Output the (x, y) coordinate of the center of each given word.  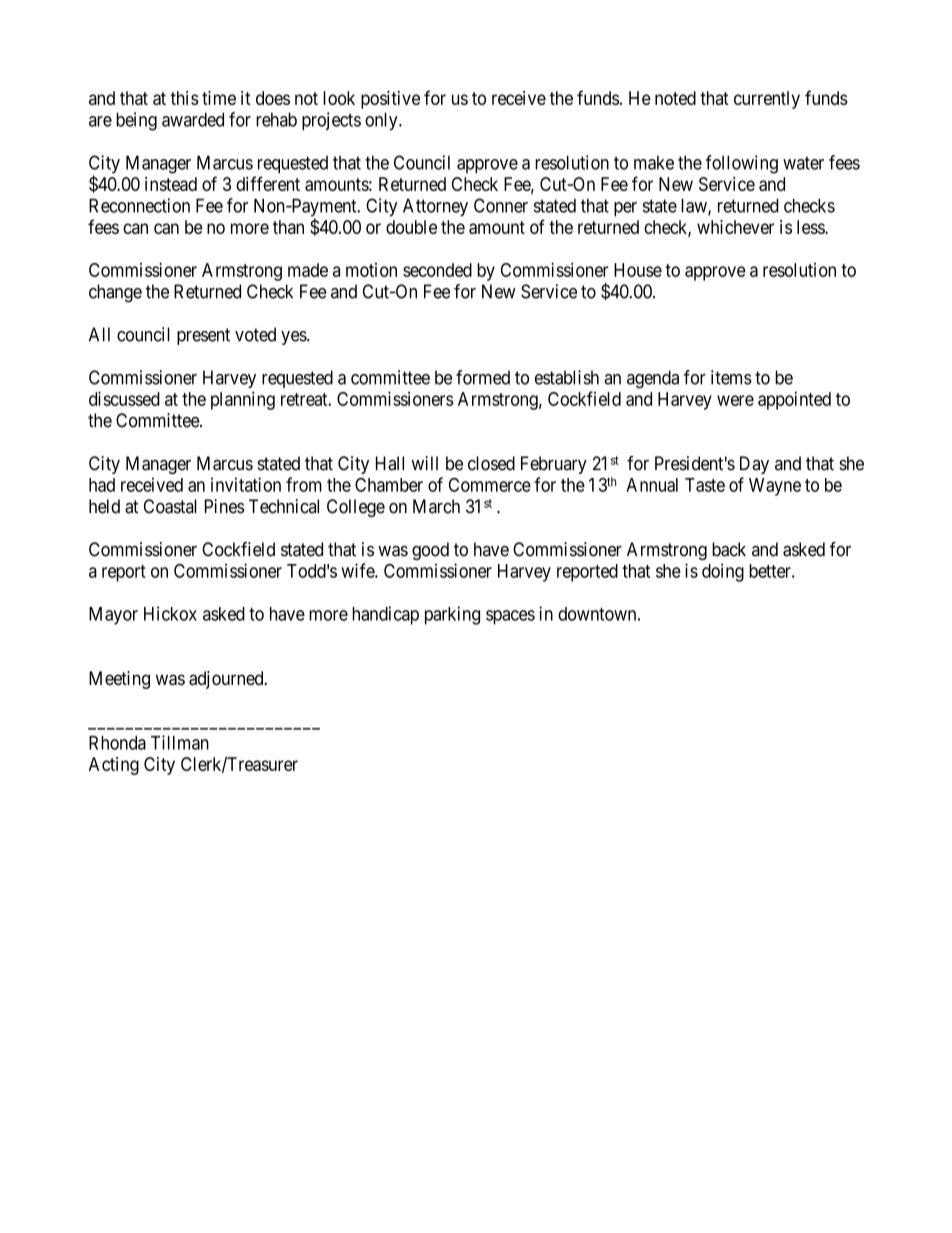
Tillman (180, 742)
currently (767, 100)
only (382, 121)
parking (452, 615)
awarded (193, 119)
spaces (510, 617)
